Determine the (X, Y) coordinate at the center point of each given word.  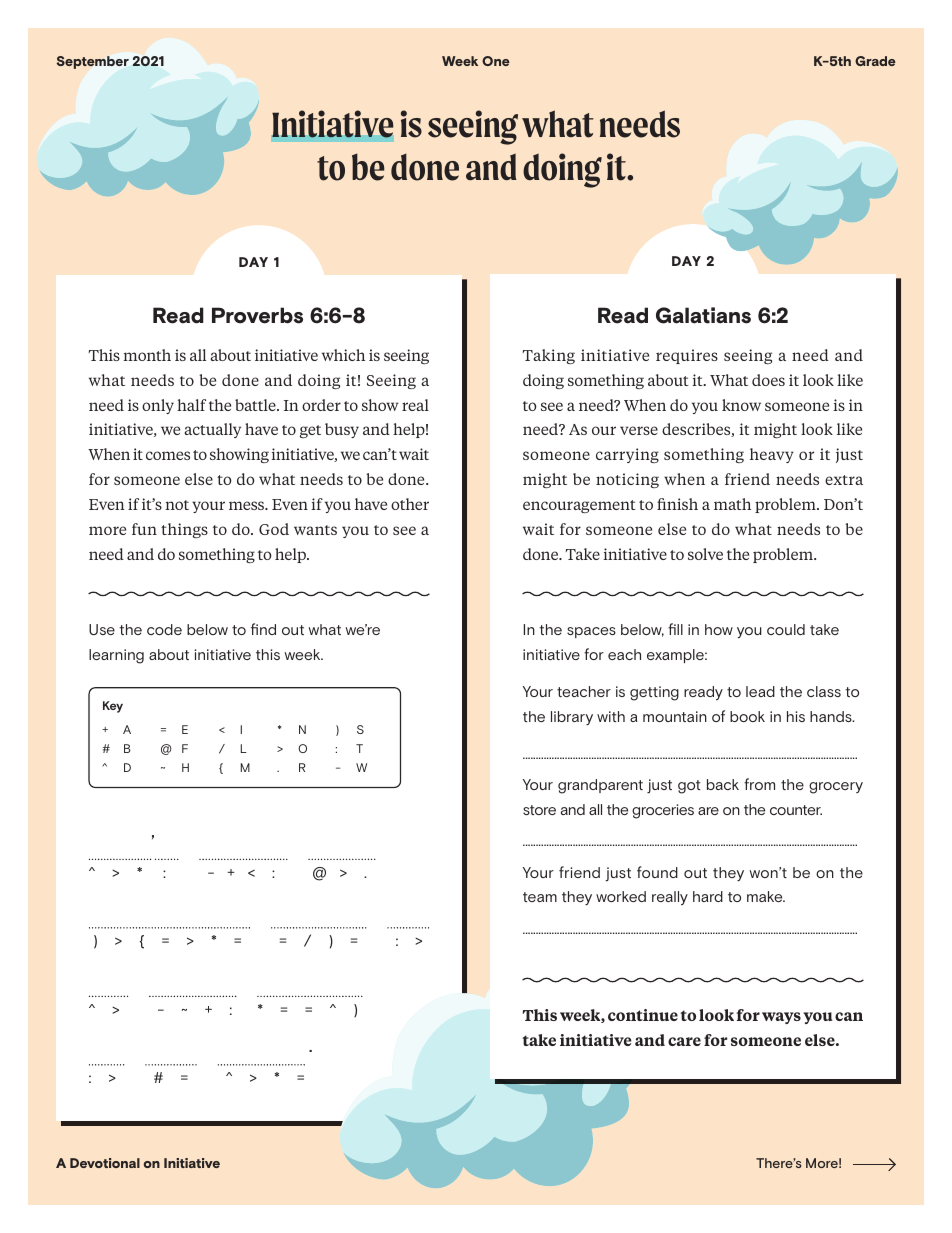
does (768, 380)
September (92, 62)
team (540, 897)
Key (113, 707)
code (164, 629)
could (786, 629)
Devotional (105, 1163)
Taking (549, 356)
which (343, 355)
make (766, 896)
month (147, 355)
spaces (591, 632)
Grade (875, 61)
